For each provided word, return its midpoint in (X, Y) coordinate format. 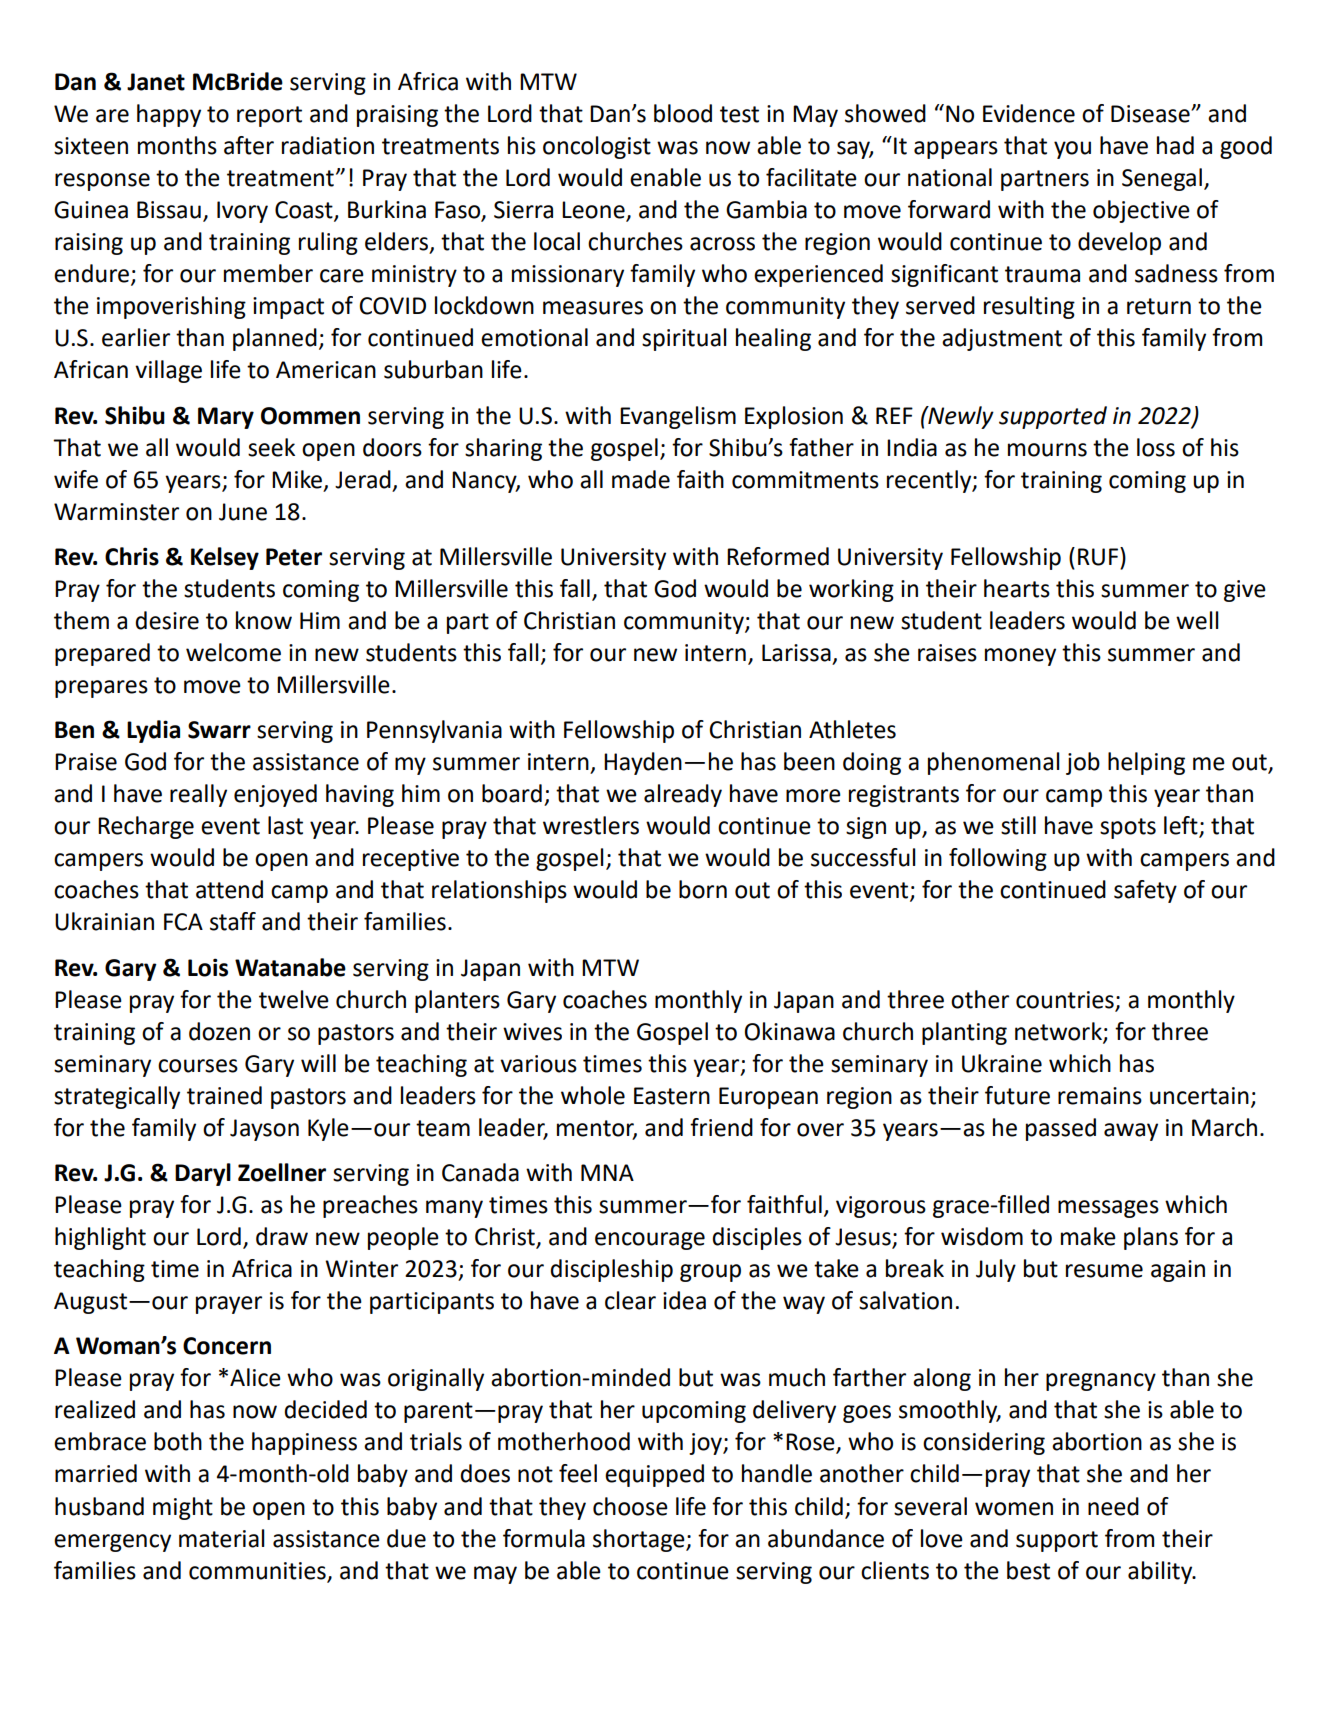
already (683, 795)
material (222, 1538)
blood (683, 113)
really (198, 795)
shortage (640, 1540)
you (1072, 150)
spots (1128, 828)
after (249, 145)
